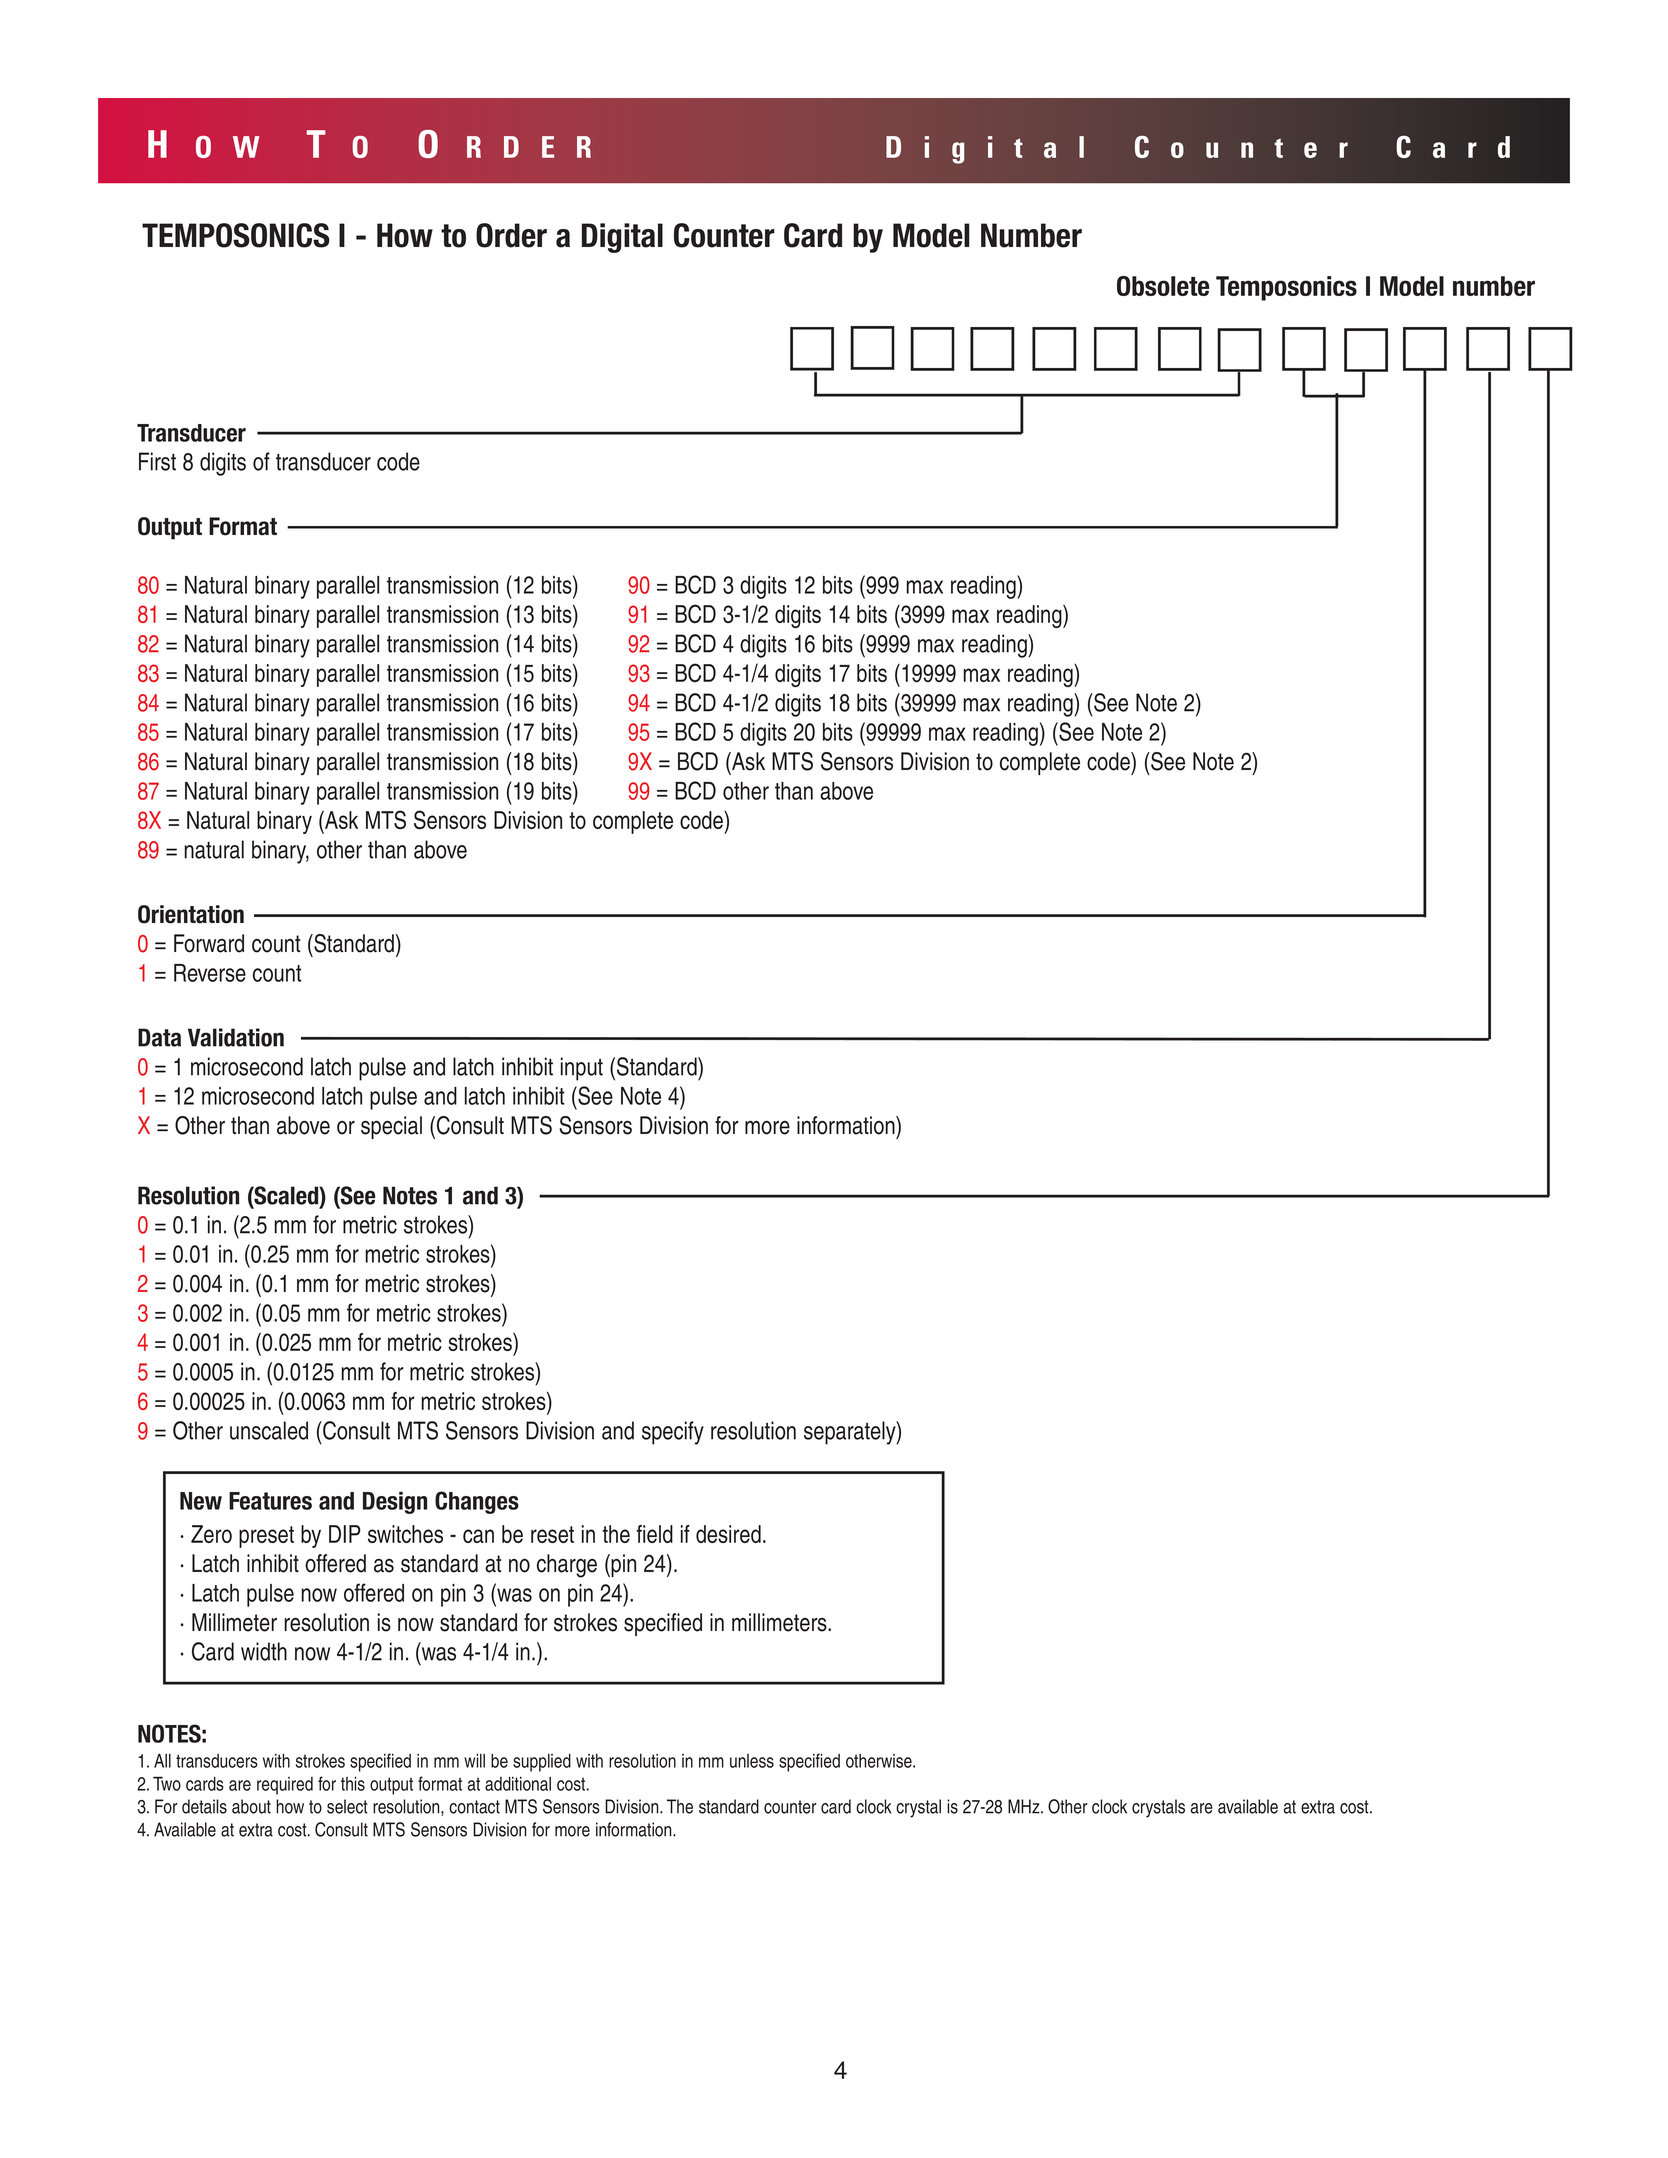 The height and width of the screenshot is (2158, 1668). What do you see at coordinates (728, 1534) in the screenshot?
I see `desired` at bounding box center [728, 1534].
